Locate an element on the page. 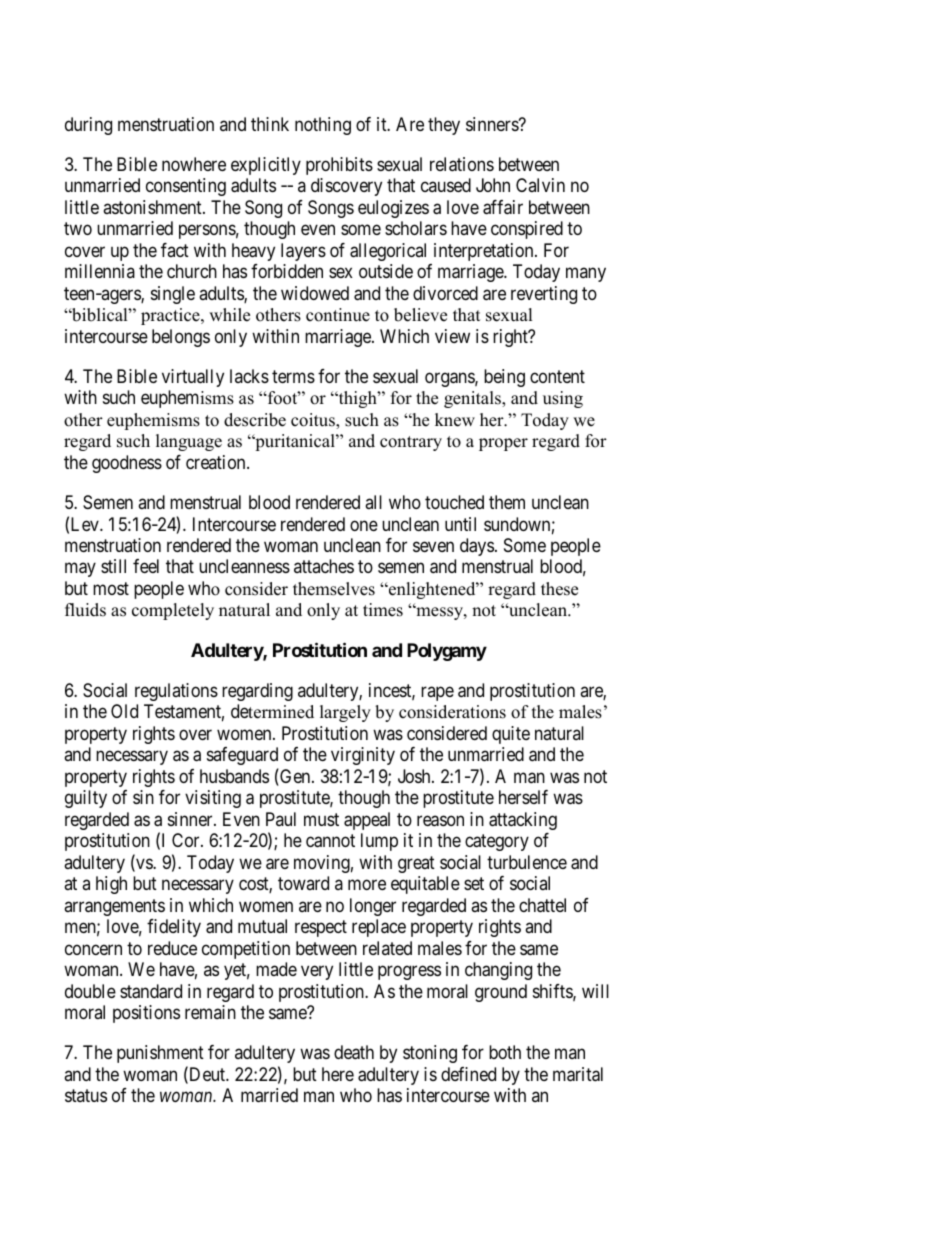 The width and height of the image is (952, 1233). punishment is located at coordinates (160, 1054).
